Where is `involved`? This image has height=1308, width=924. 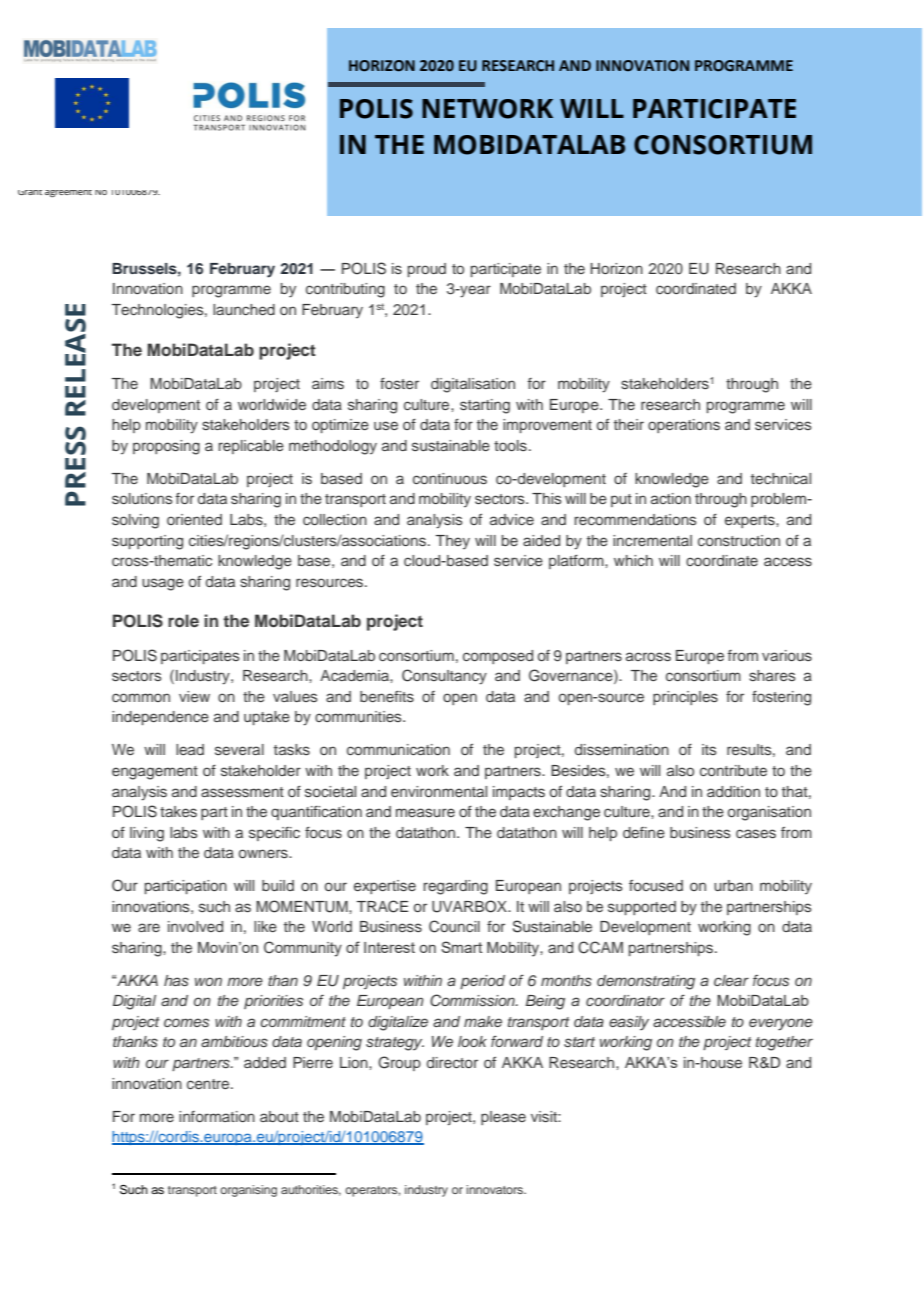
involved is located at coordinates (195, 926).
